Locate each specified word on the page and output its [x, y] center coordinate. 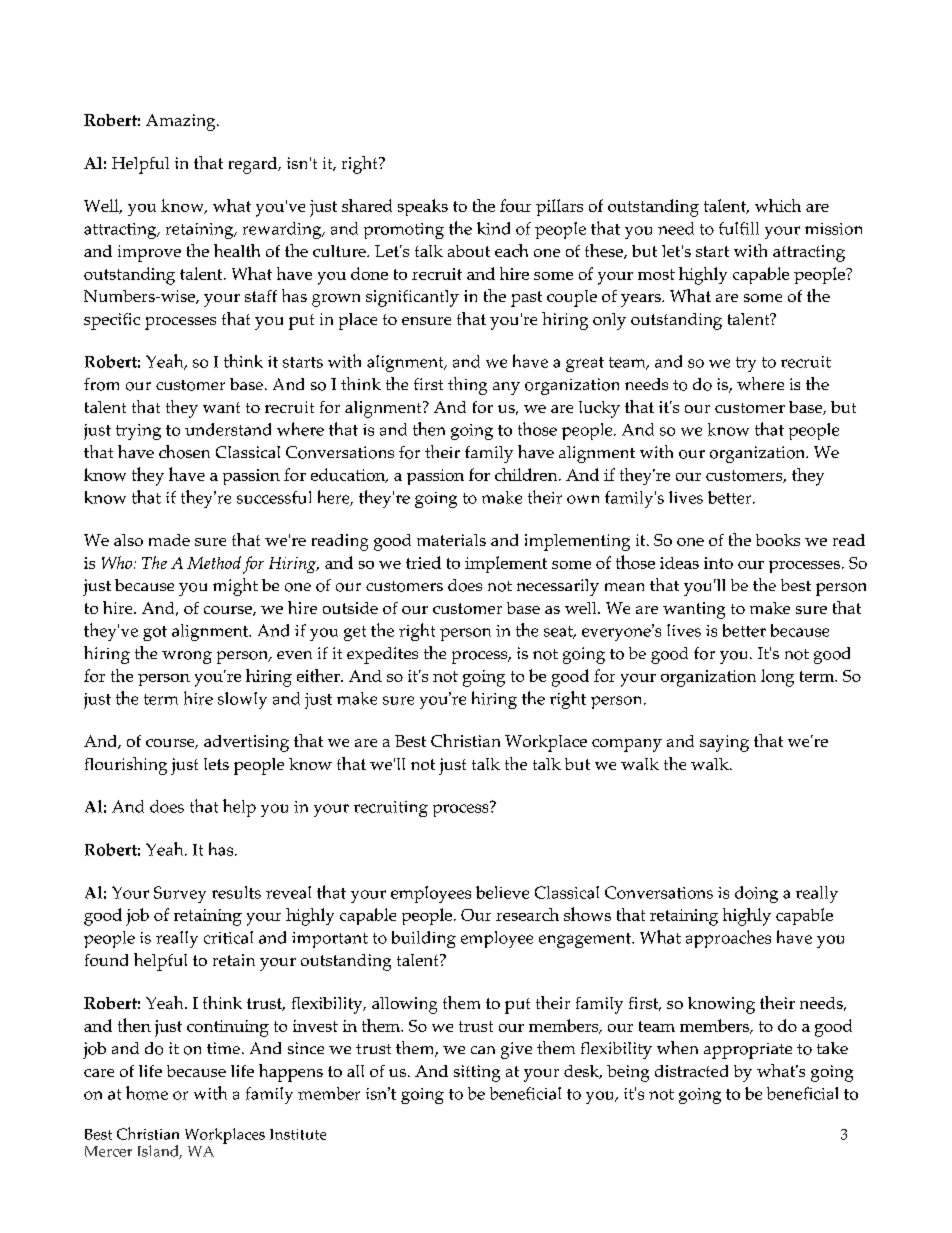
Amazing [182, 122]
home [147, 1093]
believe [502, 892]
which [778, 205]
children [527, 474]
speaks [423, 207]
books [778, 540]
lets [216, 764]
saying [724, 743]
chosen [184, 452]
